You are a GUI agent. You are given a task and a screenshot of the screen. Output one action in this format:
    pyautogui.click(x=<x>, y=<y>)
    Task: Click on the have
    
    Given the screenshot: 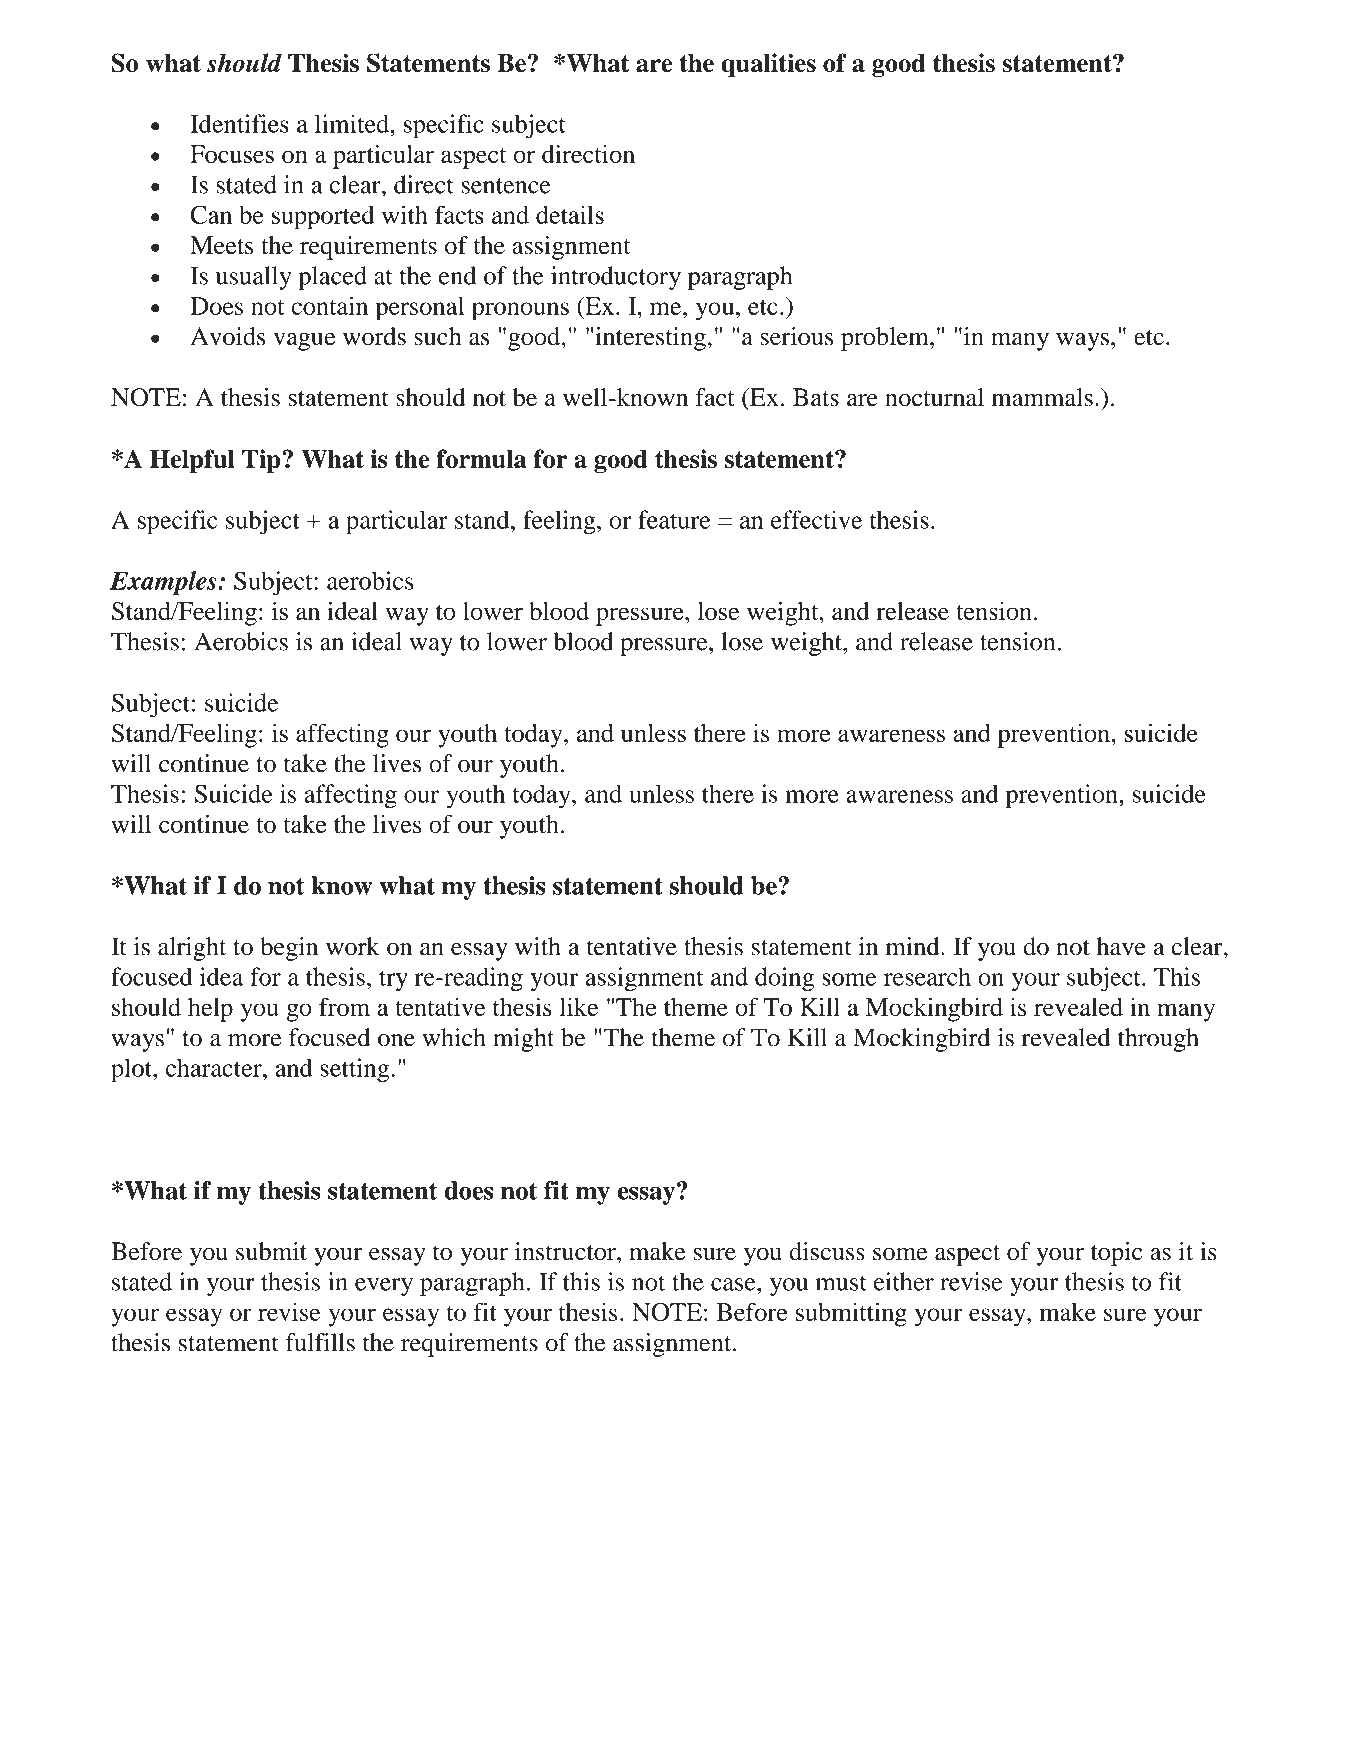 What is the action you would take?
    pyautogui.click(x=1121, y=946)
